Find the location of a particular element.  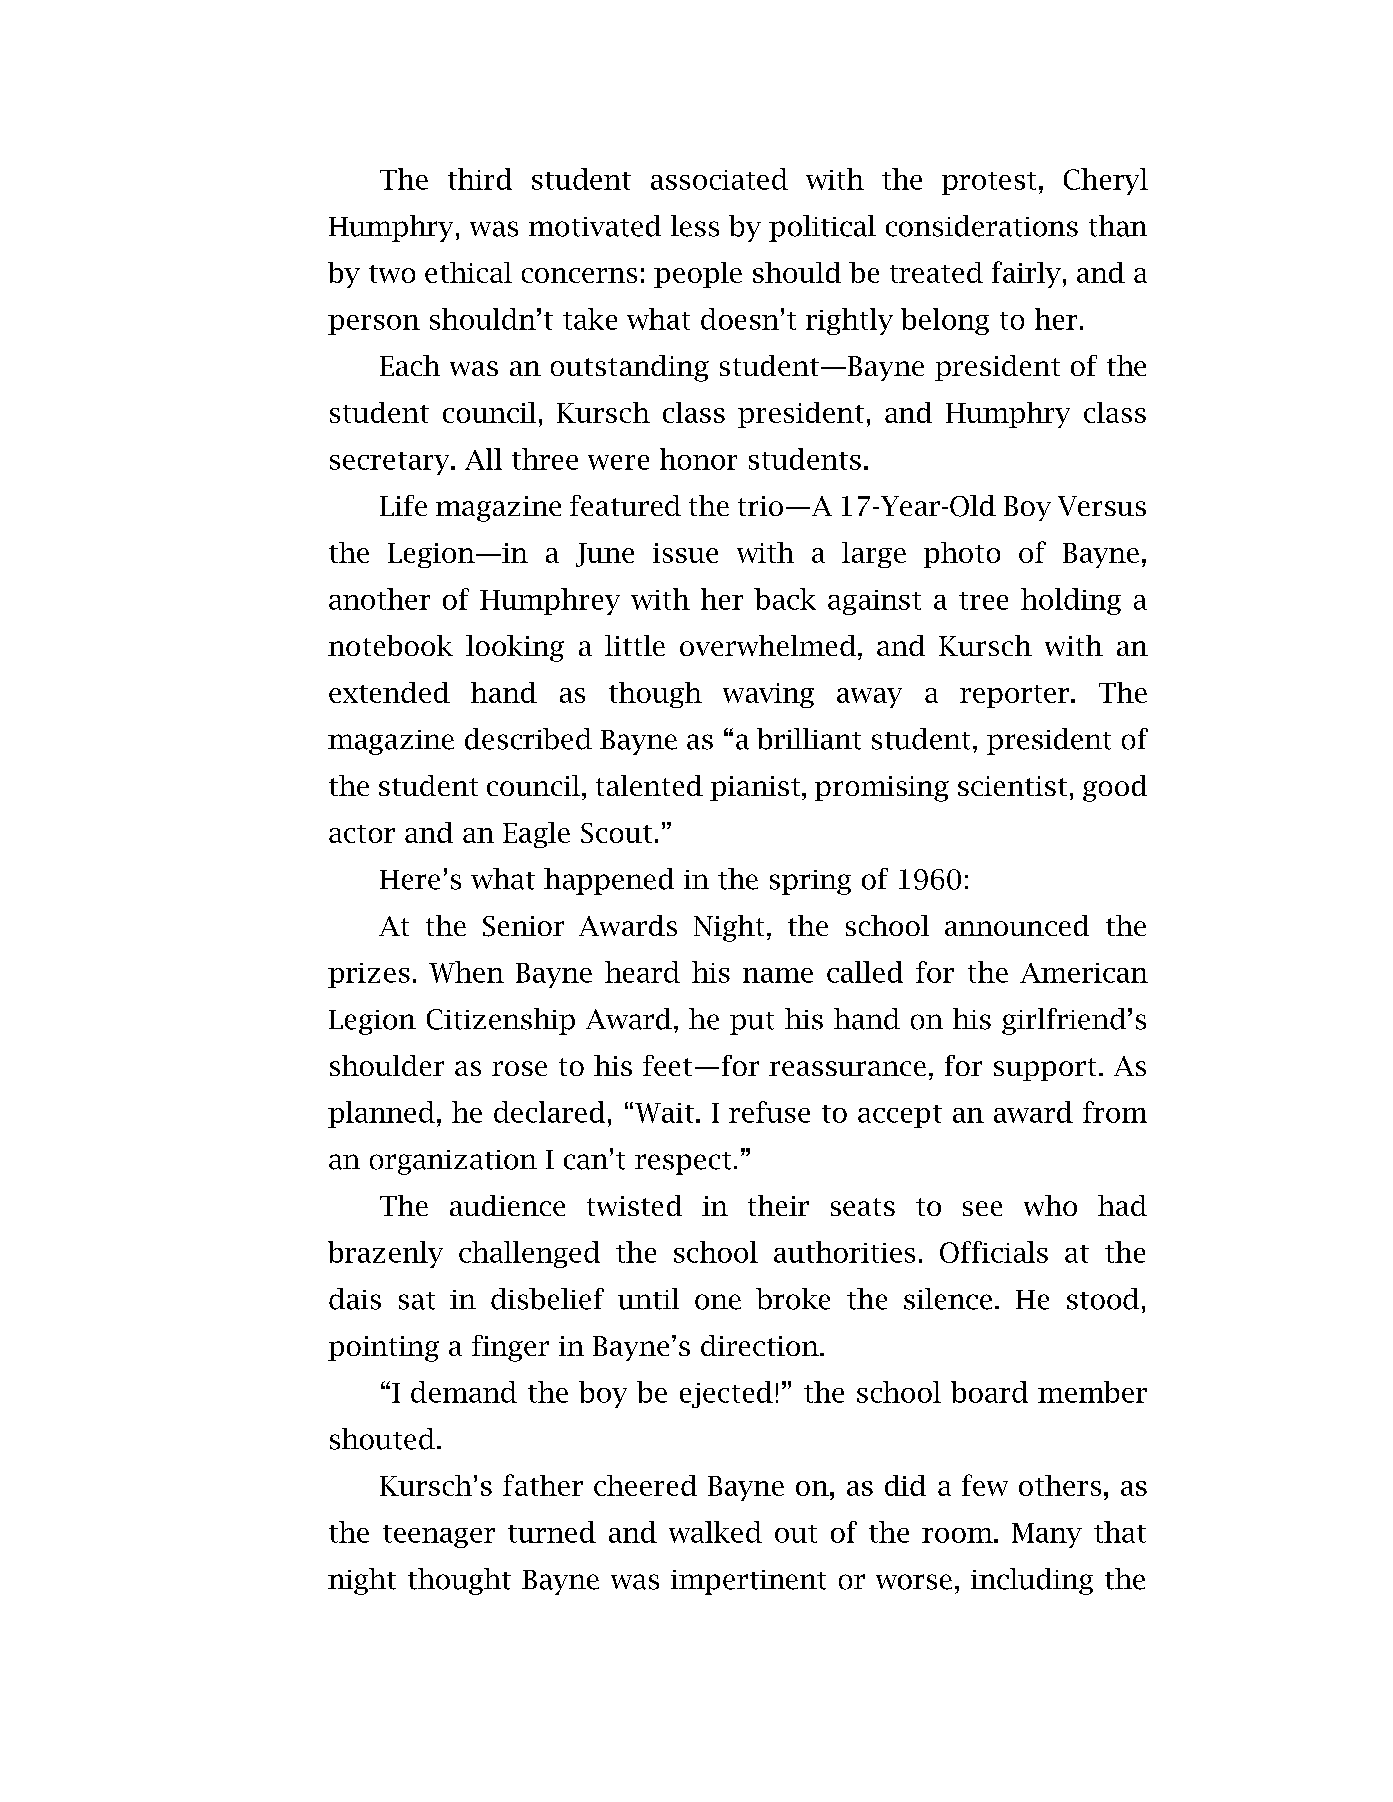

considerations is located at coordinates (982, 226).
